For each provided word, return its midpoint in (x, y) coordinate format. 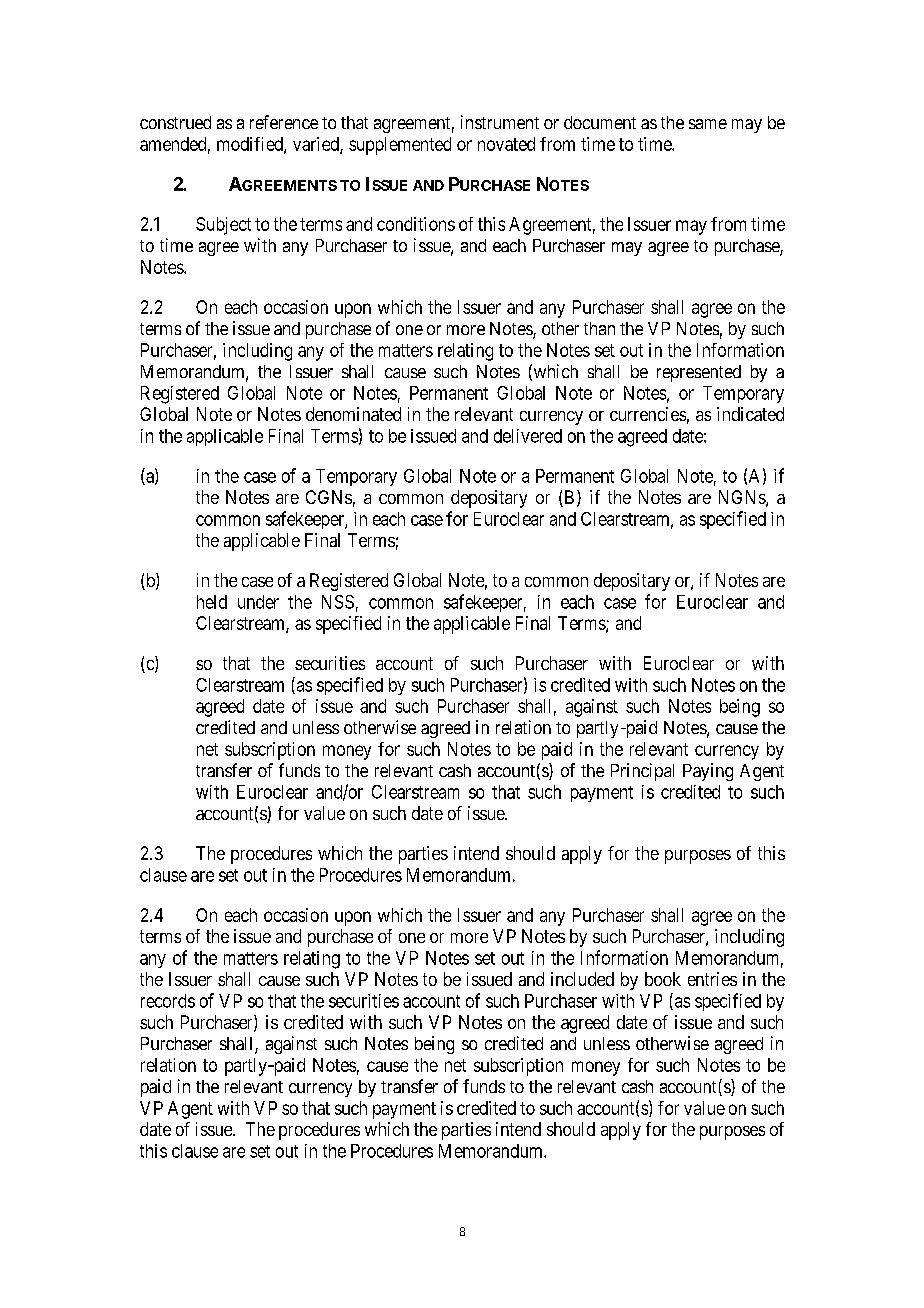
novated (506, 144)
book (663, 979)
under (258, 602)
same (708, 124)
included (582, 979)
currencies (648, 414)
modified (251, 145)
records (168, 1001)
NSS (338, 602)
